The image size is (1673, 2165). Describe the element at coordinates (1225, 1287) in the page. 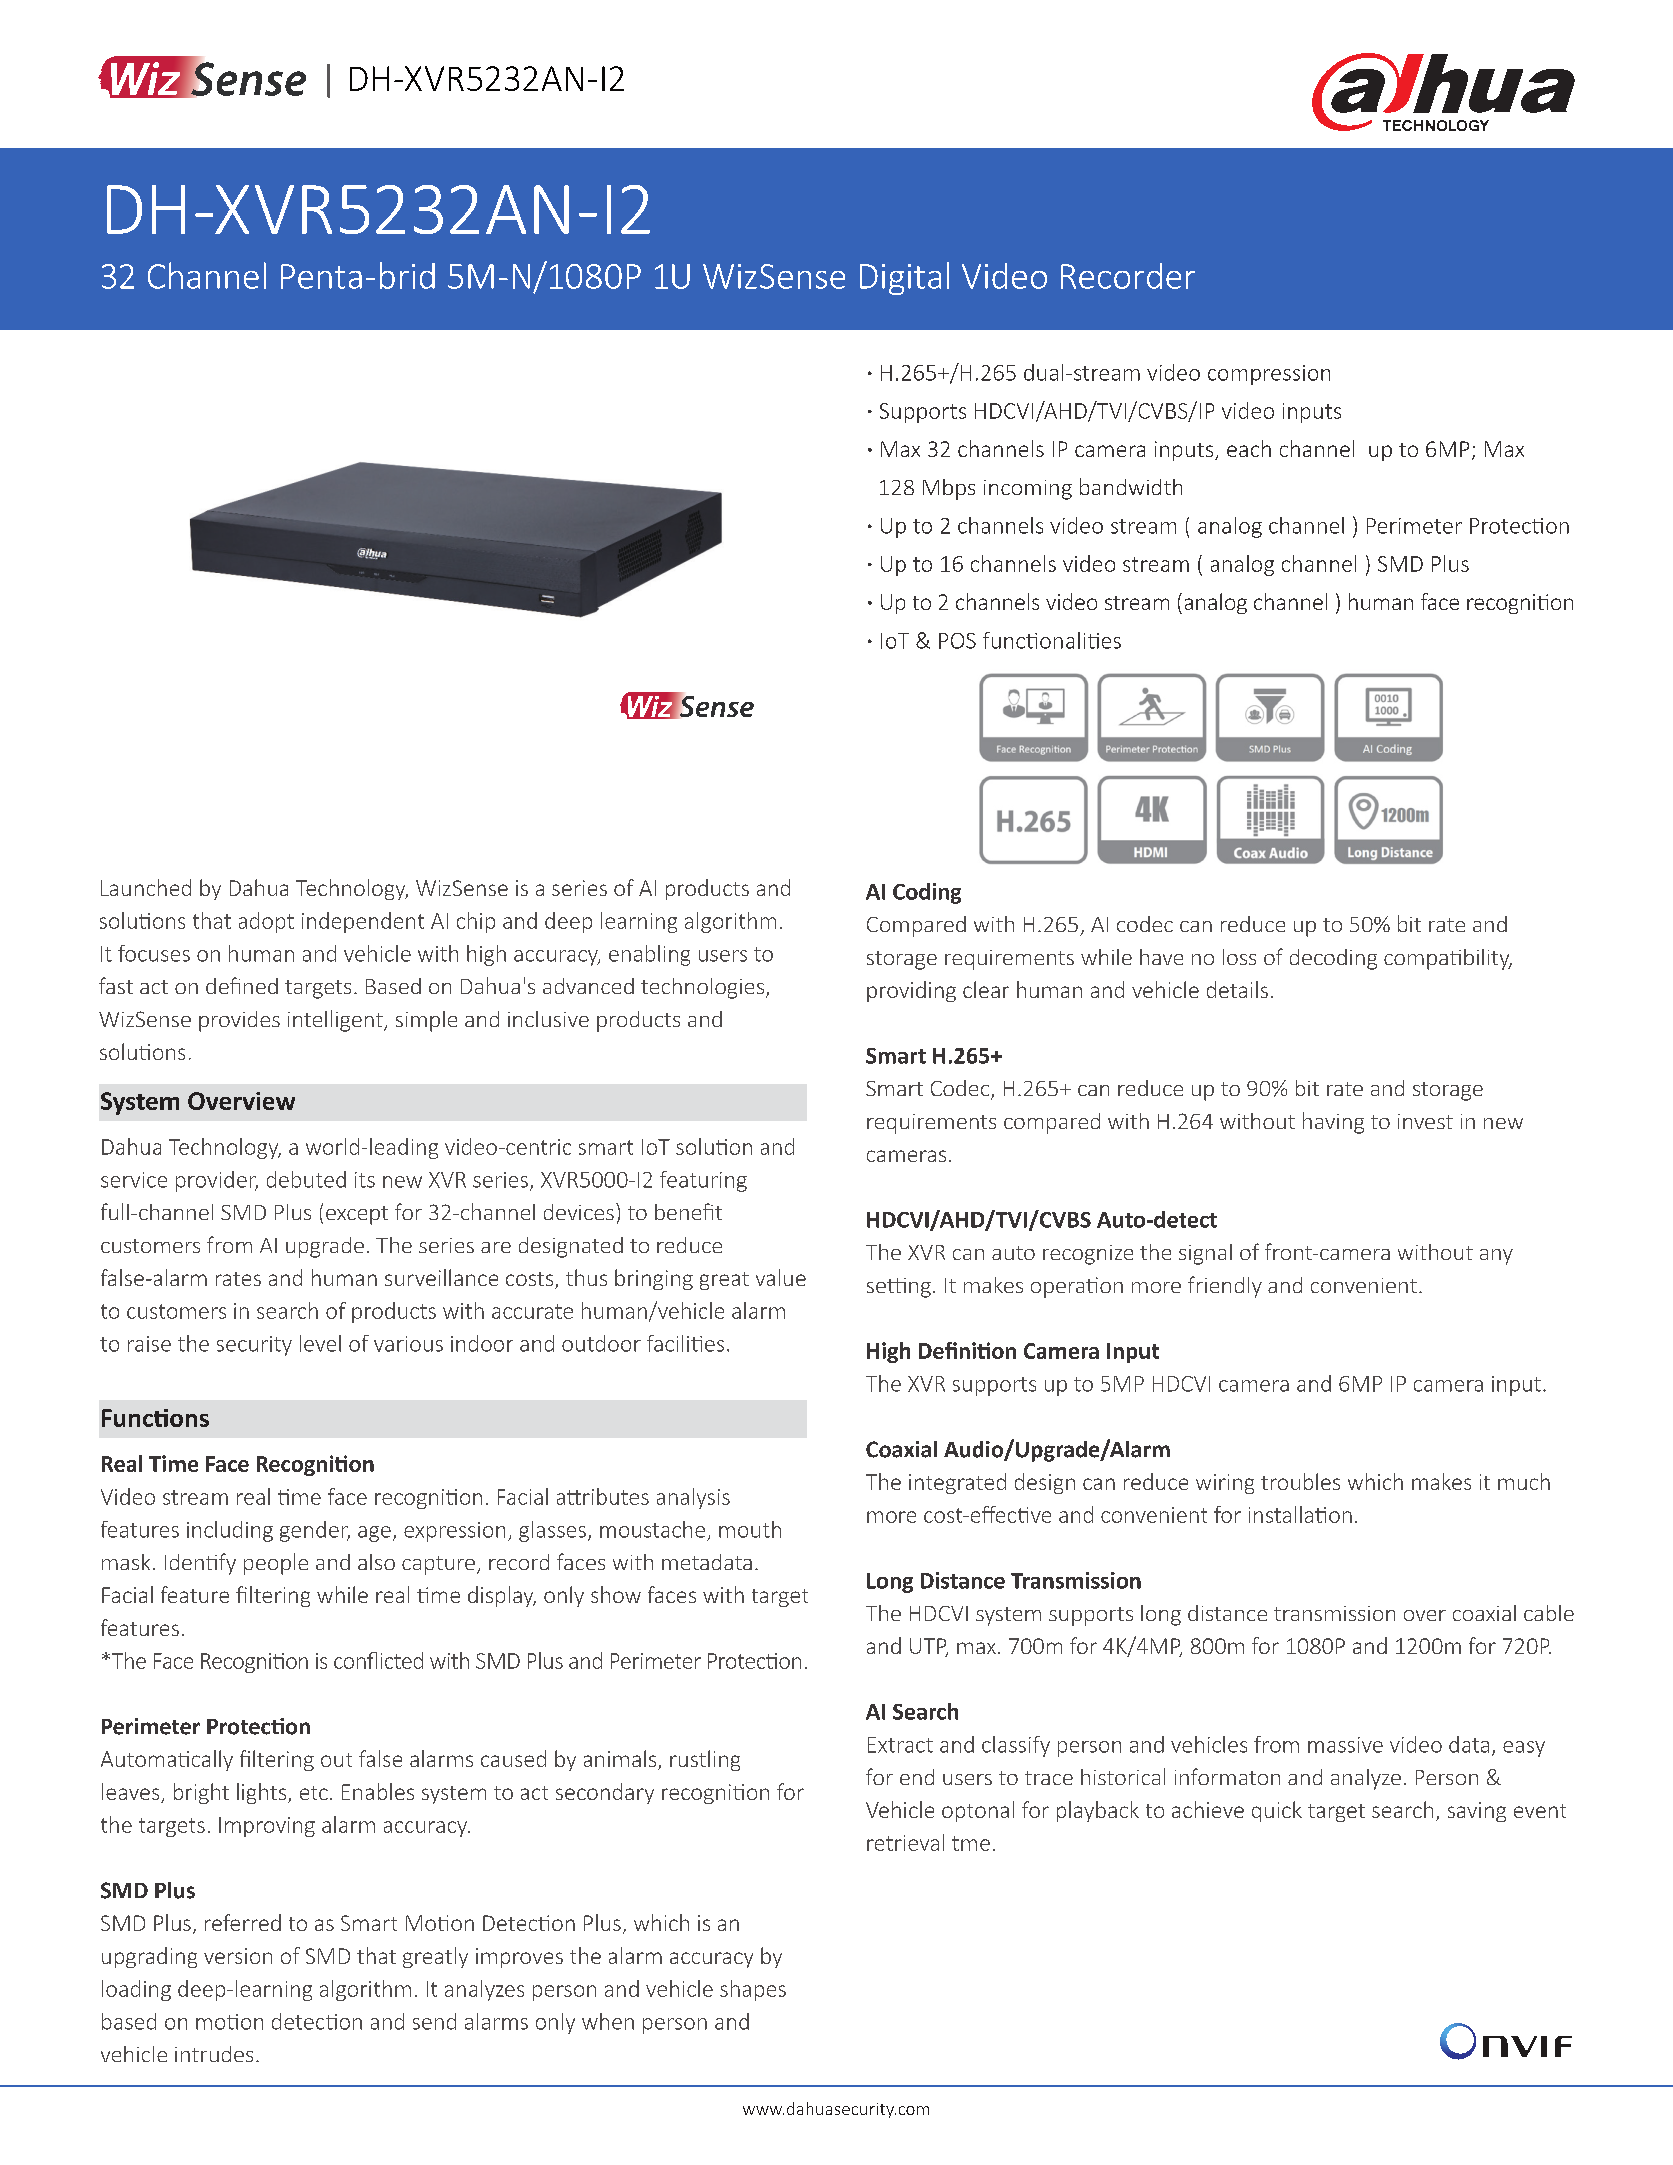

I see `friendly` at that location.
